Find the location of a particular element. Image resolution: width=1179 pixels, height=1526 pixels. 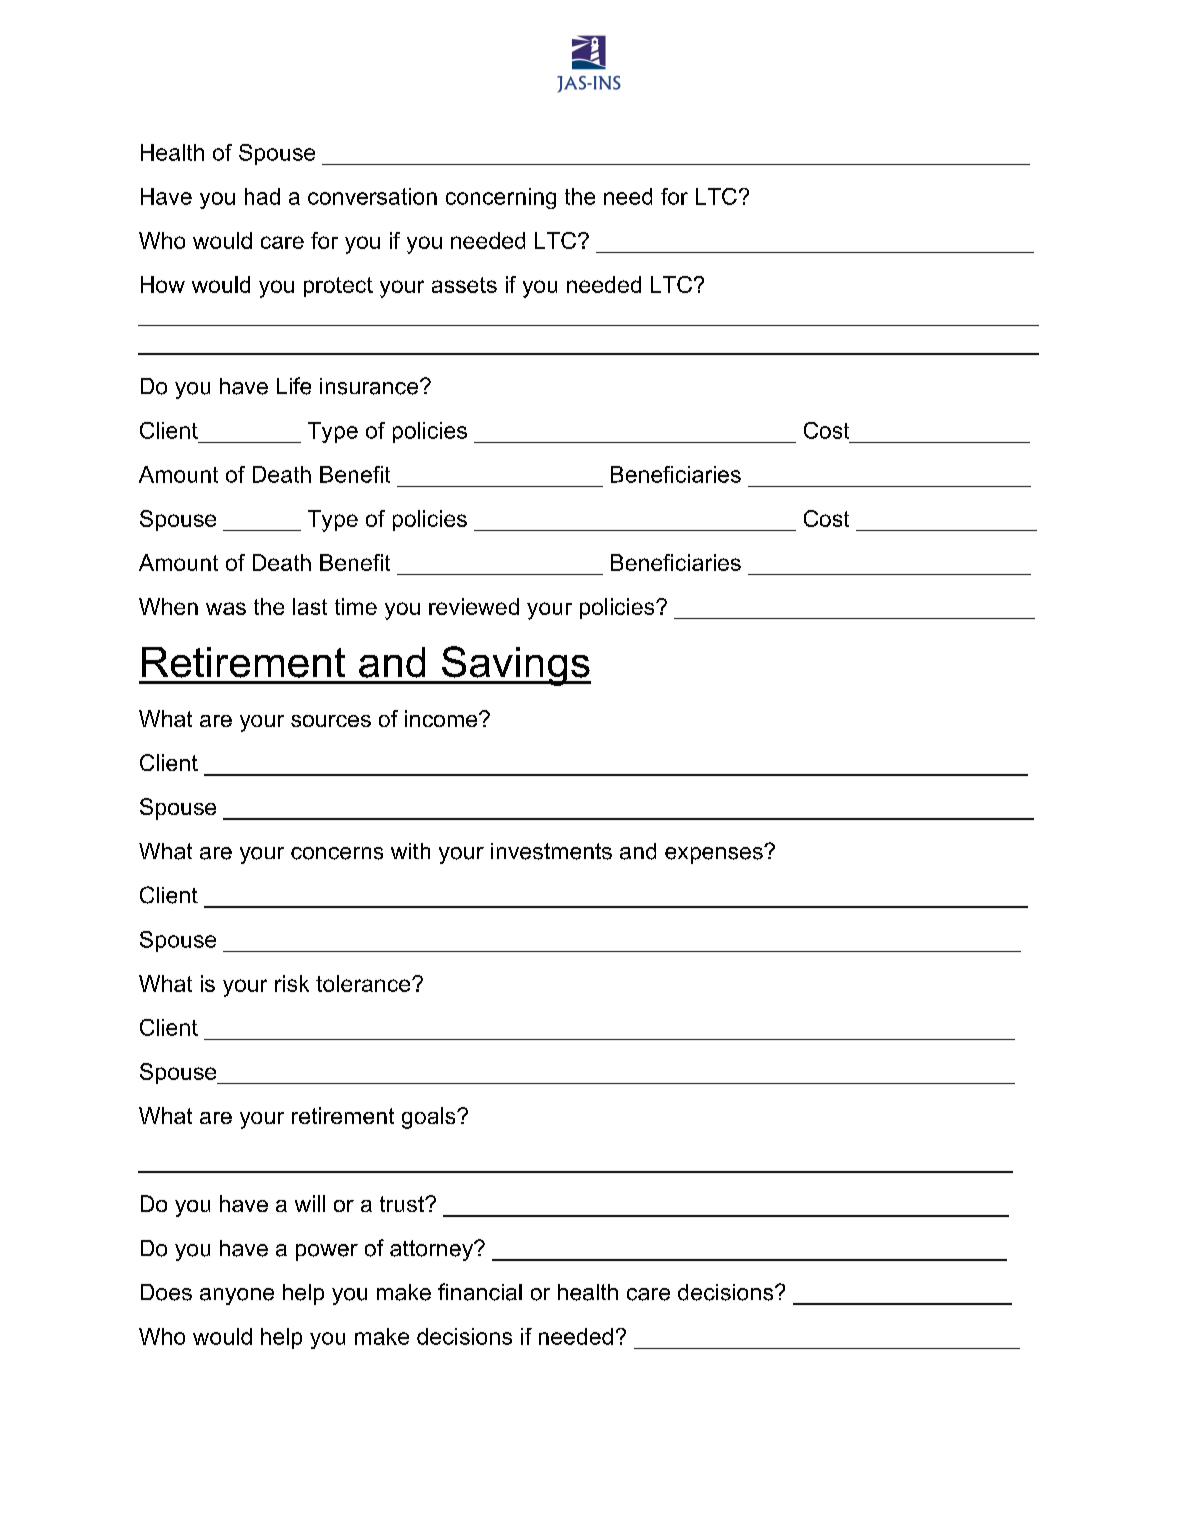

financial is located at coordinates (480, 1292).
